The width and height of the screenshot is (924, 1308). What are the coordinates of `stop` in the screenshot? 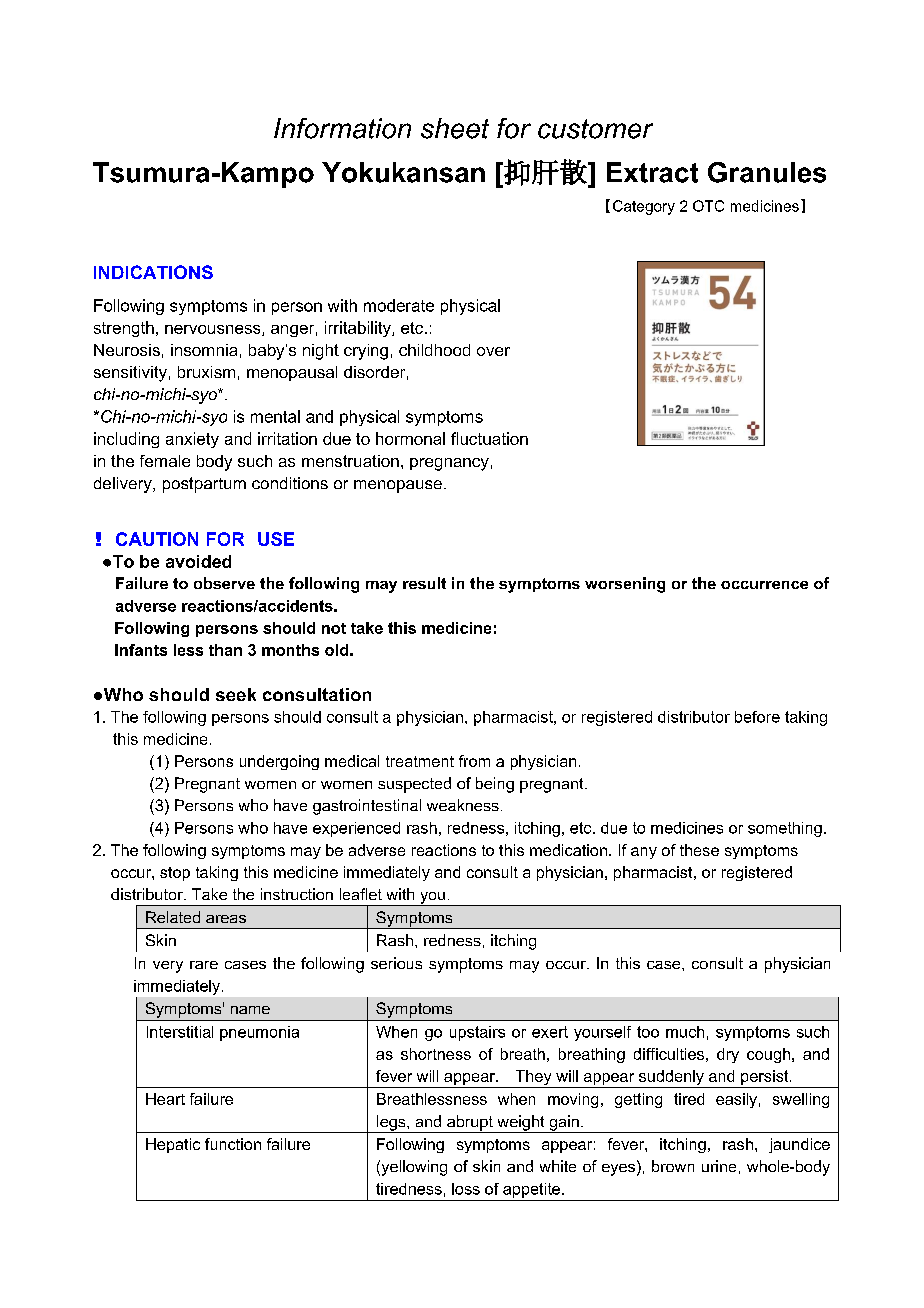 It's located at (175, 874).
